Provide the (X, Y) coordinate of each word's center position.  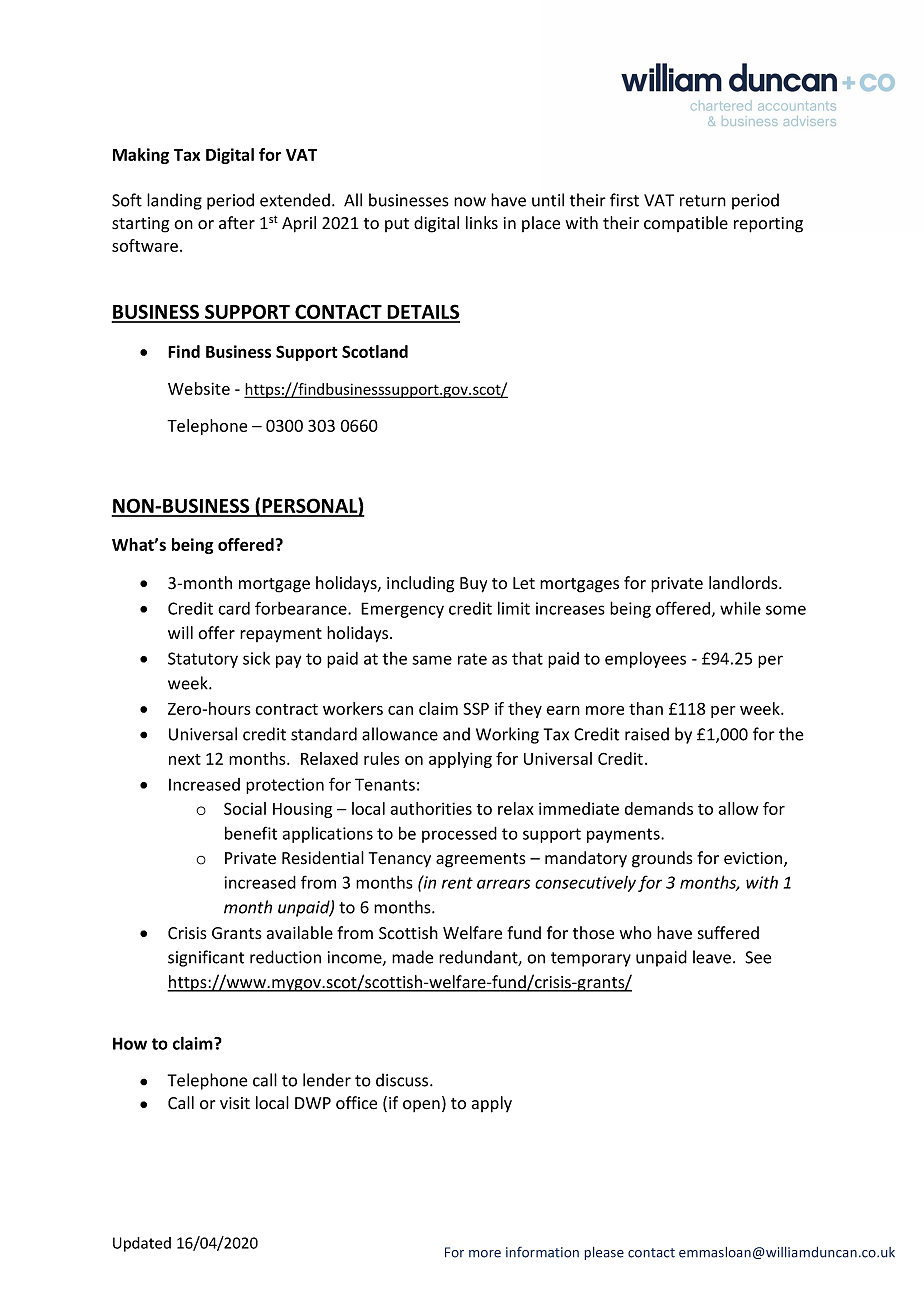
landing (174, 201)
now (470, 202)
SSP (476, 708)
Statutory (203, 660)
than (646, 708)
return (703, 201)
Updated (142, 1244)
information (542, 1252)
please (604, 1253)
